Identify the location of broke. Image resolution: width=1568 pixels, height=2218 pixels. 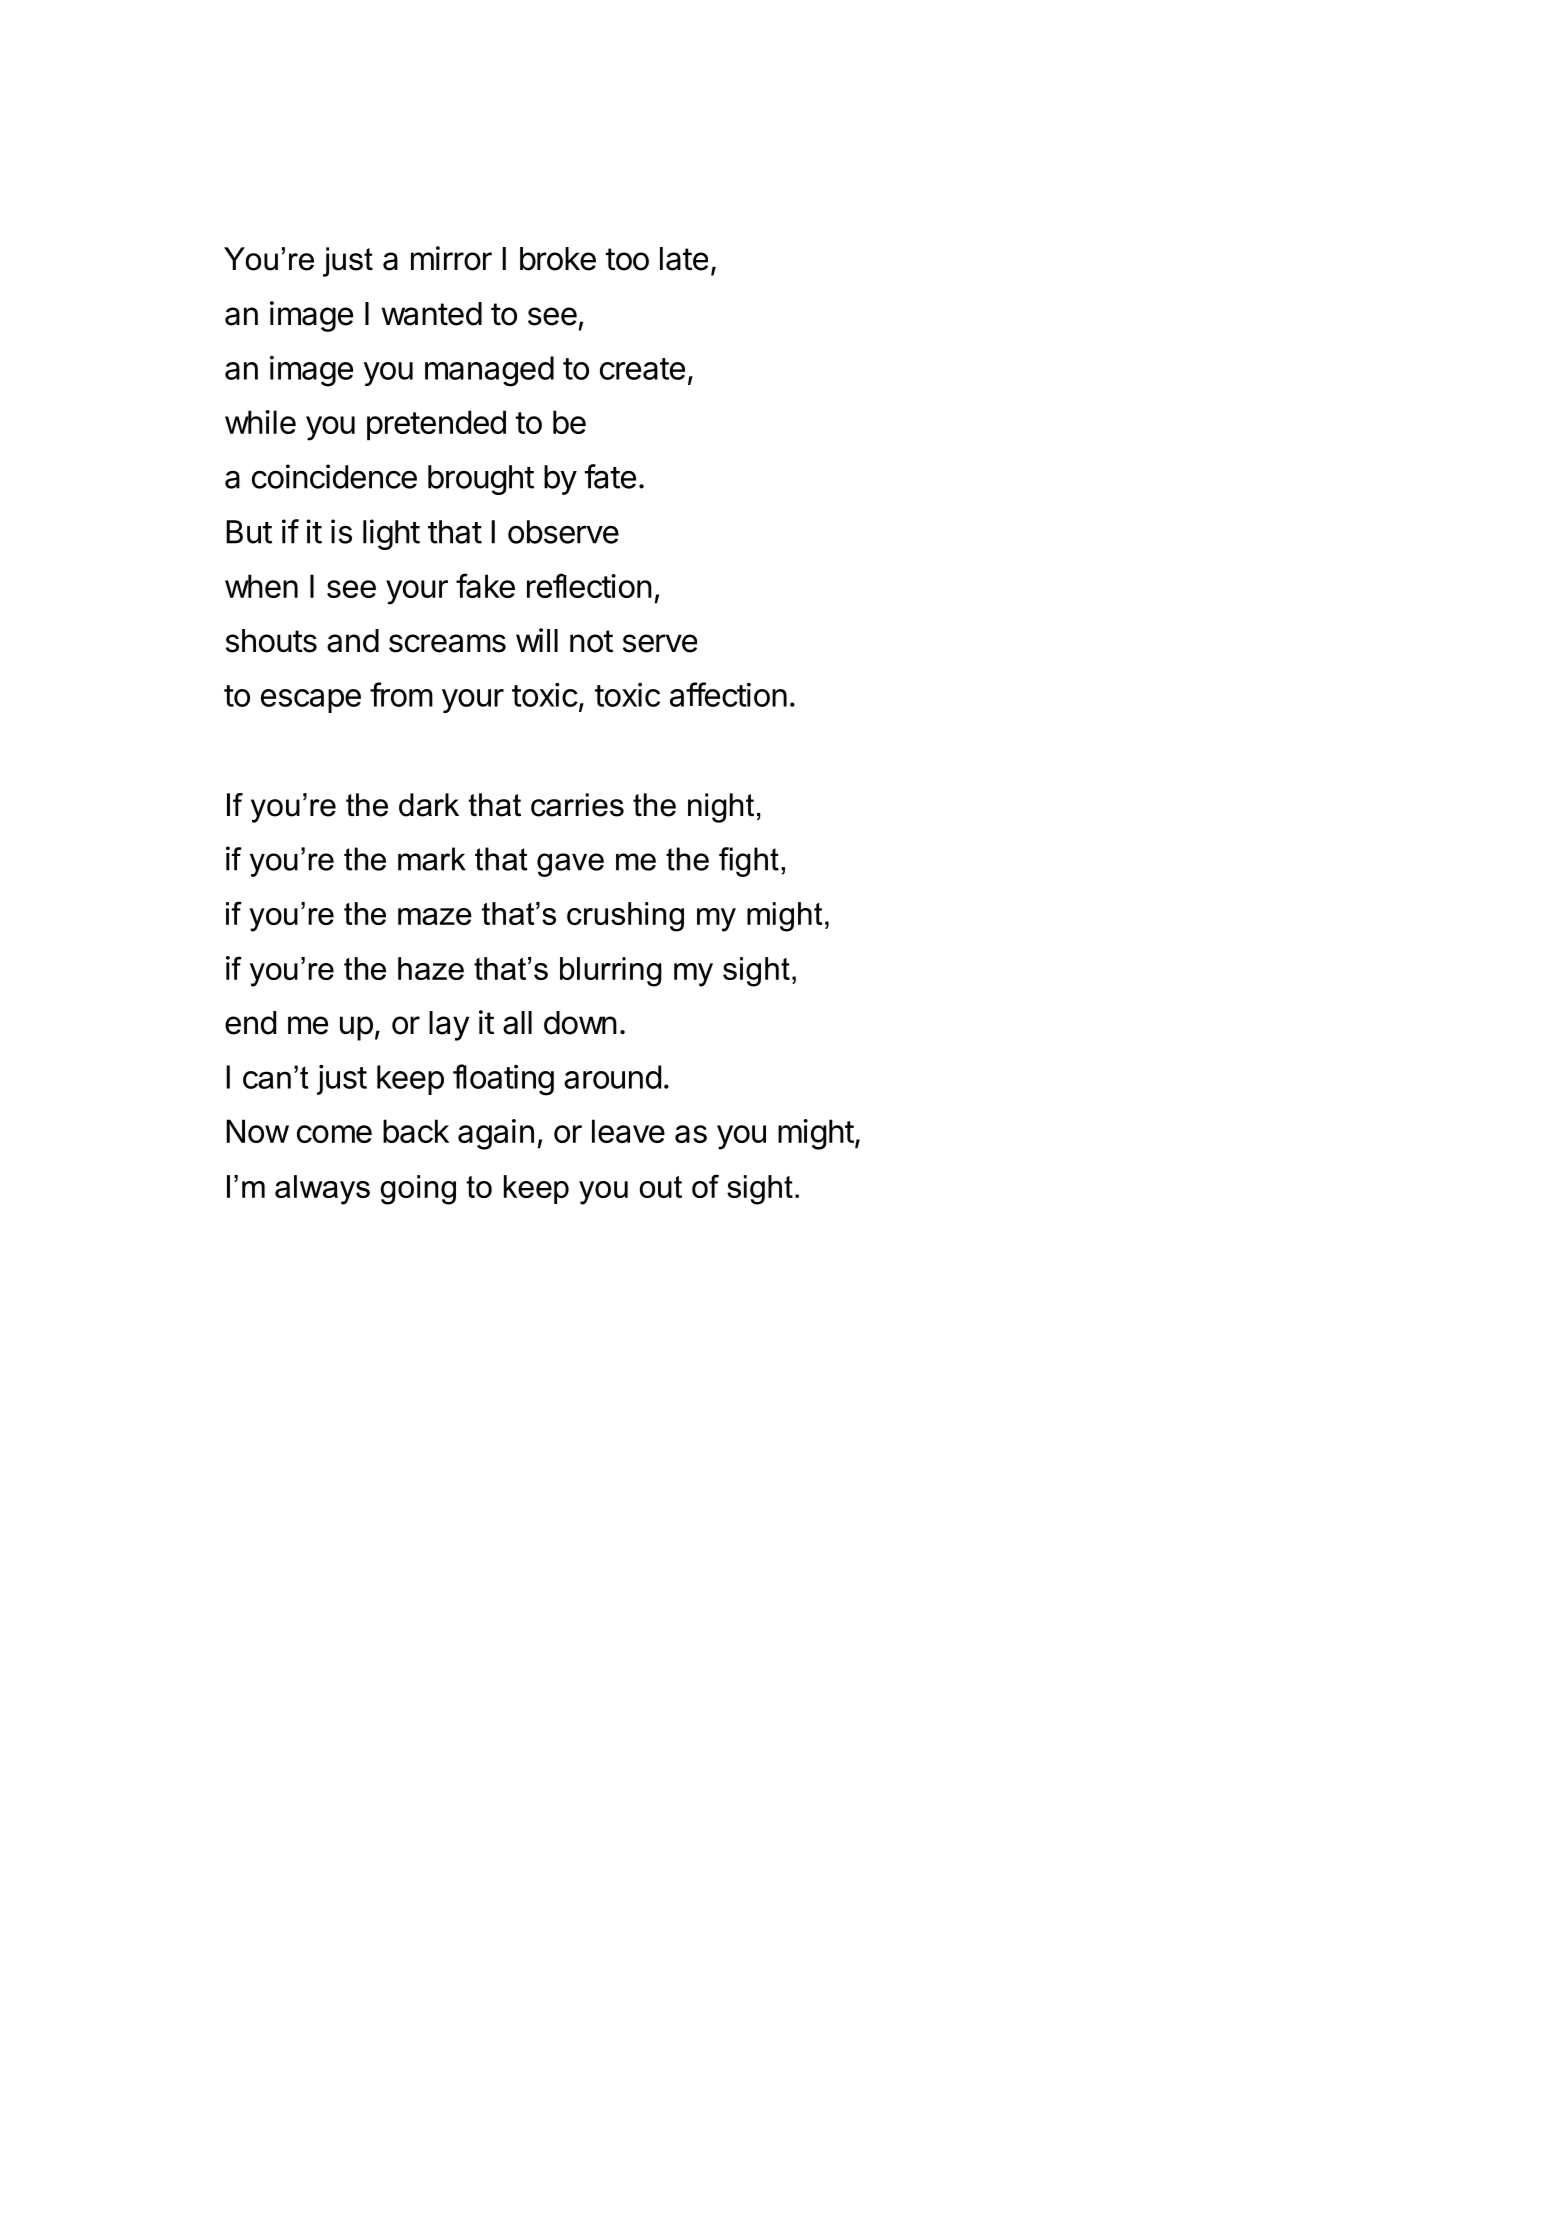
(558, 259).
